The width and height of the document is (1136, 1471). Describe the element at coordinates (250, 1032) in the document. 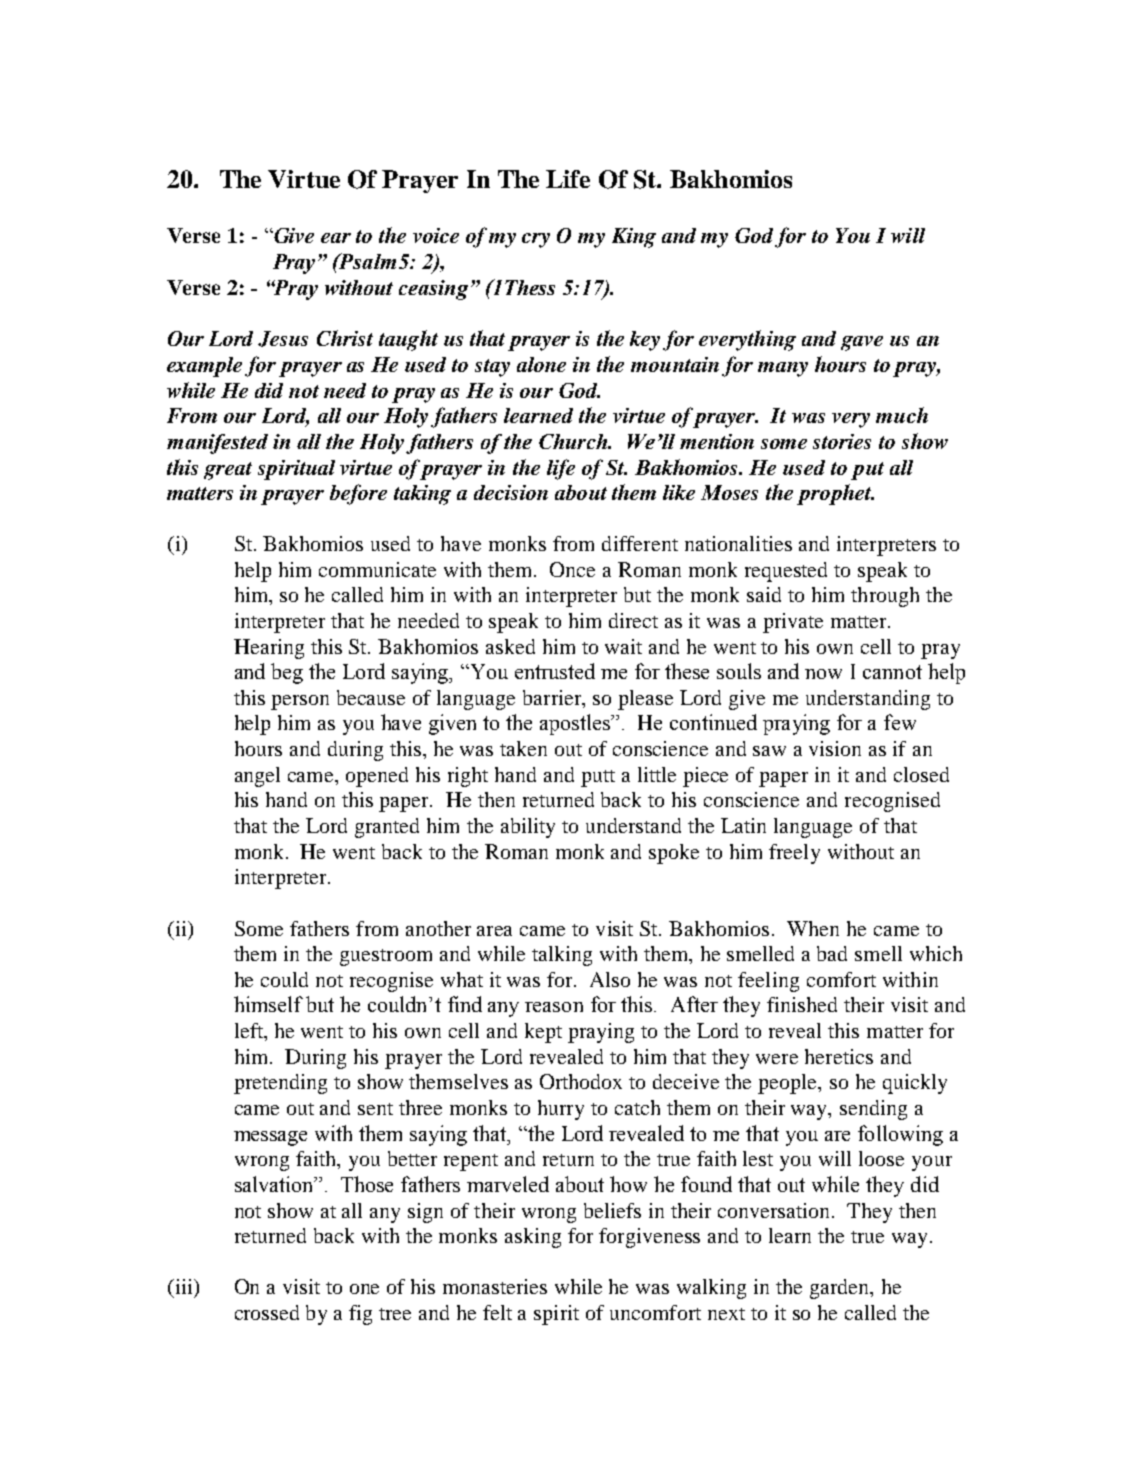

I see `left` at that location.
